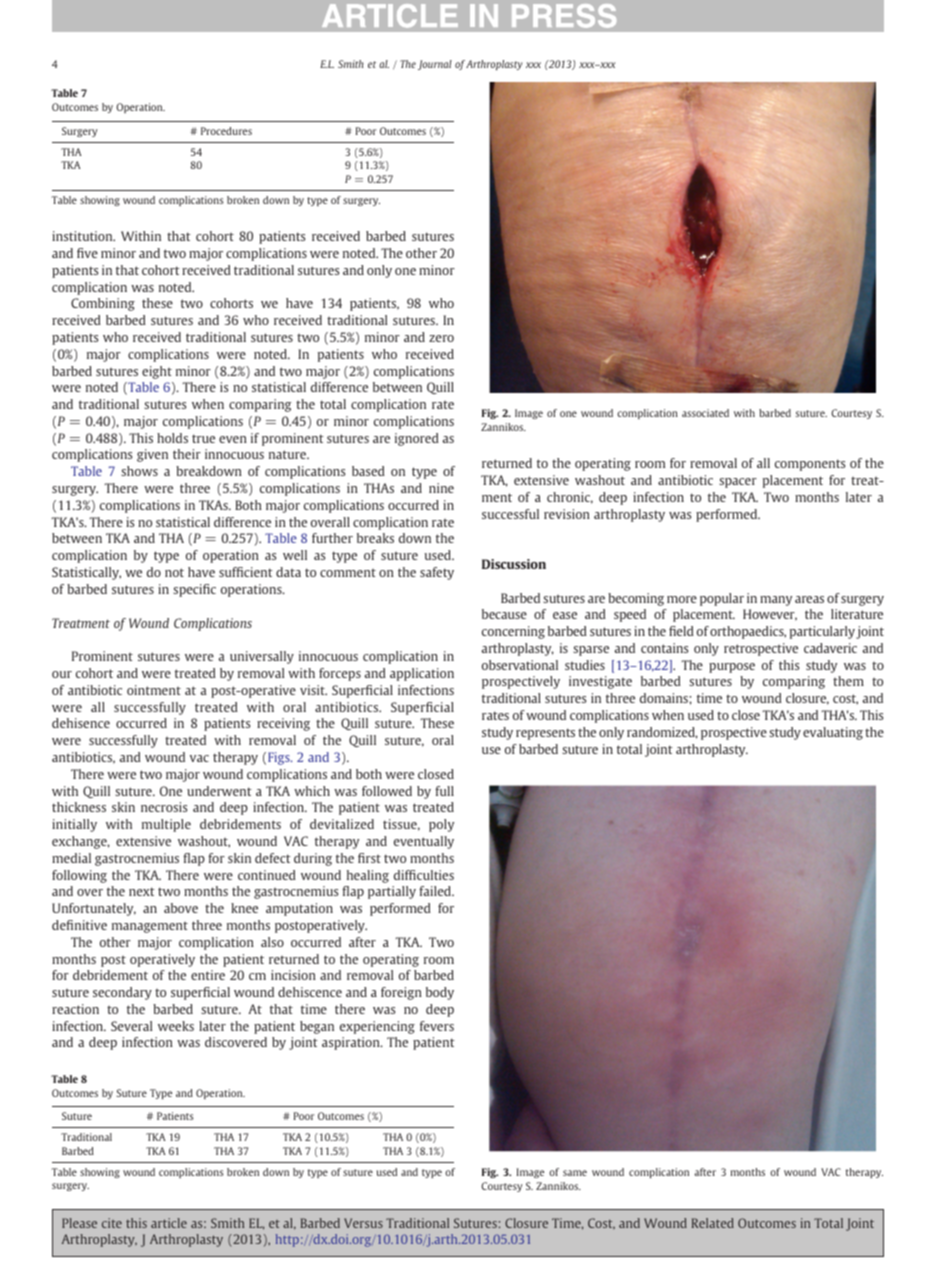 This document has width=952, height=1271. I want to click on above, so click(181, 908).
